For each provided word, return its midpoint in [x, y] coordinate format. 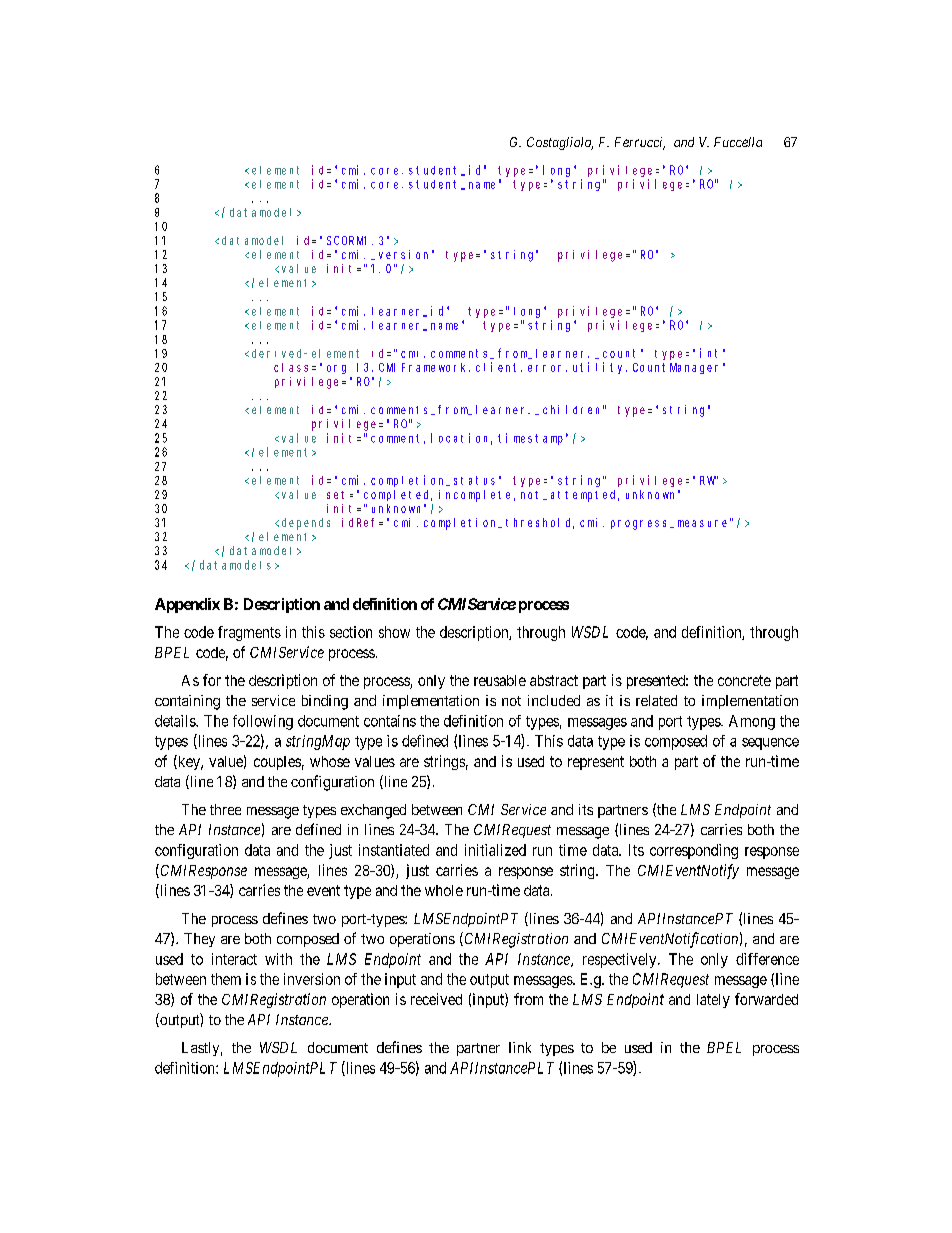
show [394, 632]
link [520, 1047]
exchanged [373, 811]
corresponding [694, 851]
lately [713, 1001]
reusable [500, 680]
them [226, 979]
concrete [744, 680]
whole [444, 890]
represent [596, 763]
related [656, 700]
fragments [249, 633]
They [199, 940]
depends [306, 524]
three [225, 809]
